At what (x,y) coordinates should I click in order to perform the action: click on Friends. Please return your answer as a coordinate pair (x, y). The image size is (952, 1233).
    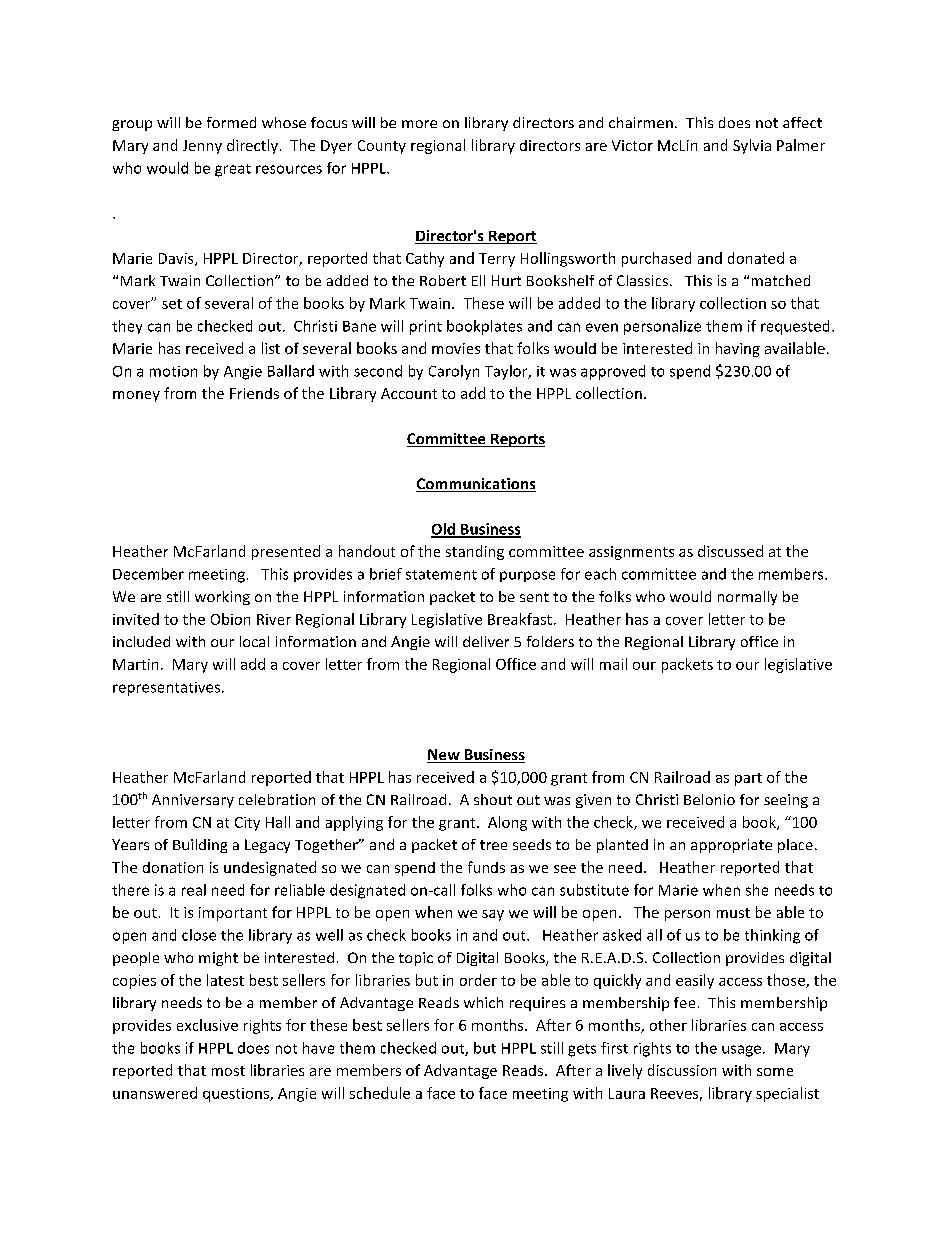
    Looking at the image, I should click on (254, 393).
